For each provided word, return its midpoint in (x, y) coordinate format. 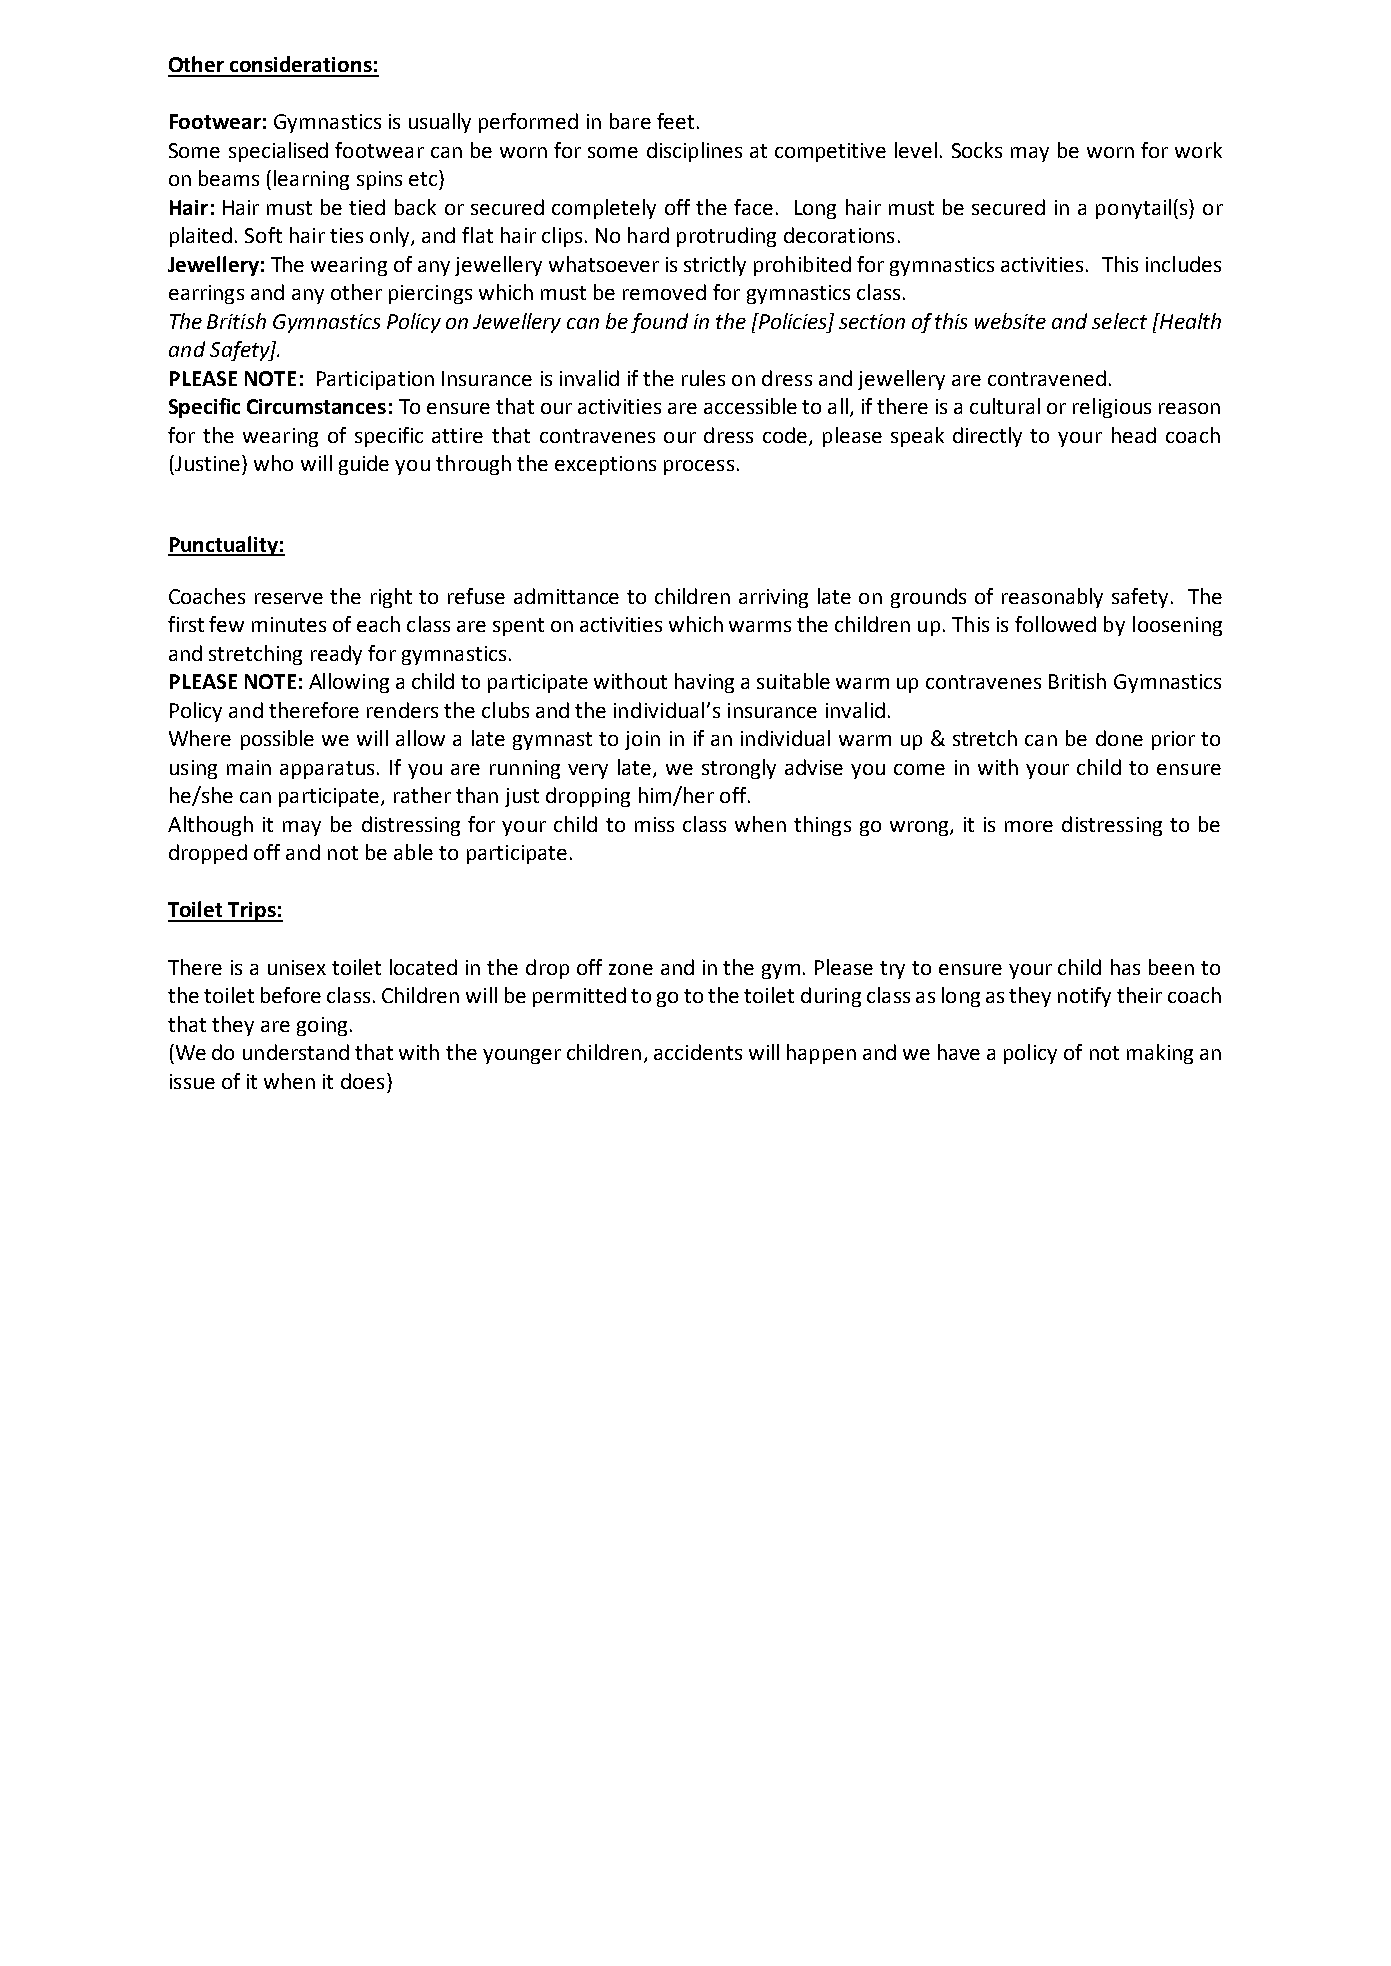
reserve (289, 598)
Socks (977, 150)
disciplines (694, 152)
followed (1055, 624)
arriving (773, 598)
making (1160, 1054)
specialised (278, 152)
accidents (698, 1052)
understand (296, 1052)
